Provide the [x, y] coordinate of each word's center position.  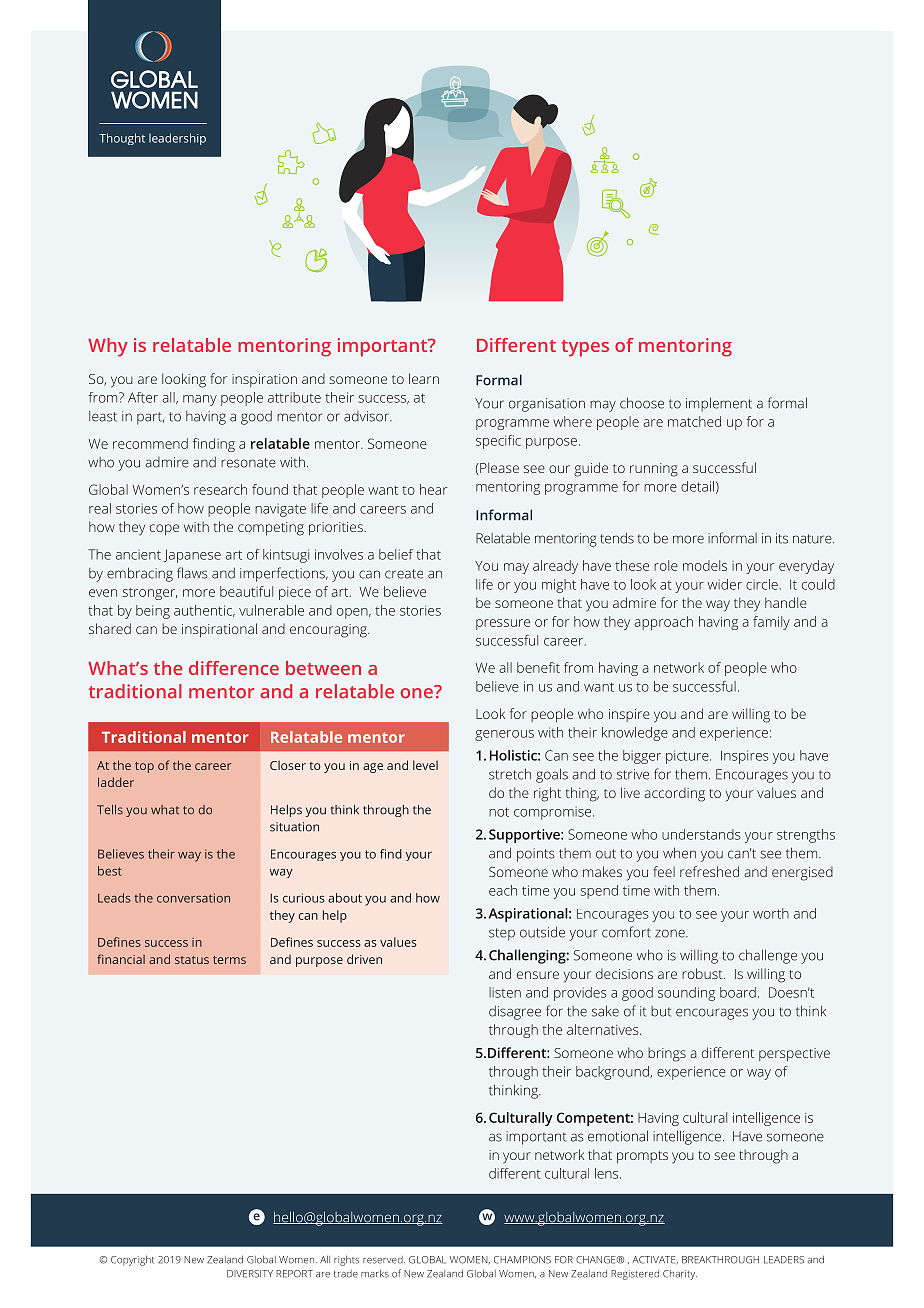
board [738, 992]
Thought [122, 139]
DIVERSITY [250, 1274]
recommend [150, 443]
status [192, 960]
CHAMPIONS [522, 1260]
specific [498, 442]
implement [719, 404]
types [585, 348]
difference [234, 668]
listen [505, 992]
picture [688, 757]
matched [694, 421]
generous [504, 735]
